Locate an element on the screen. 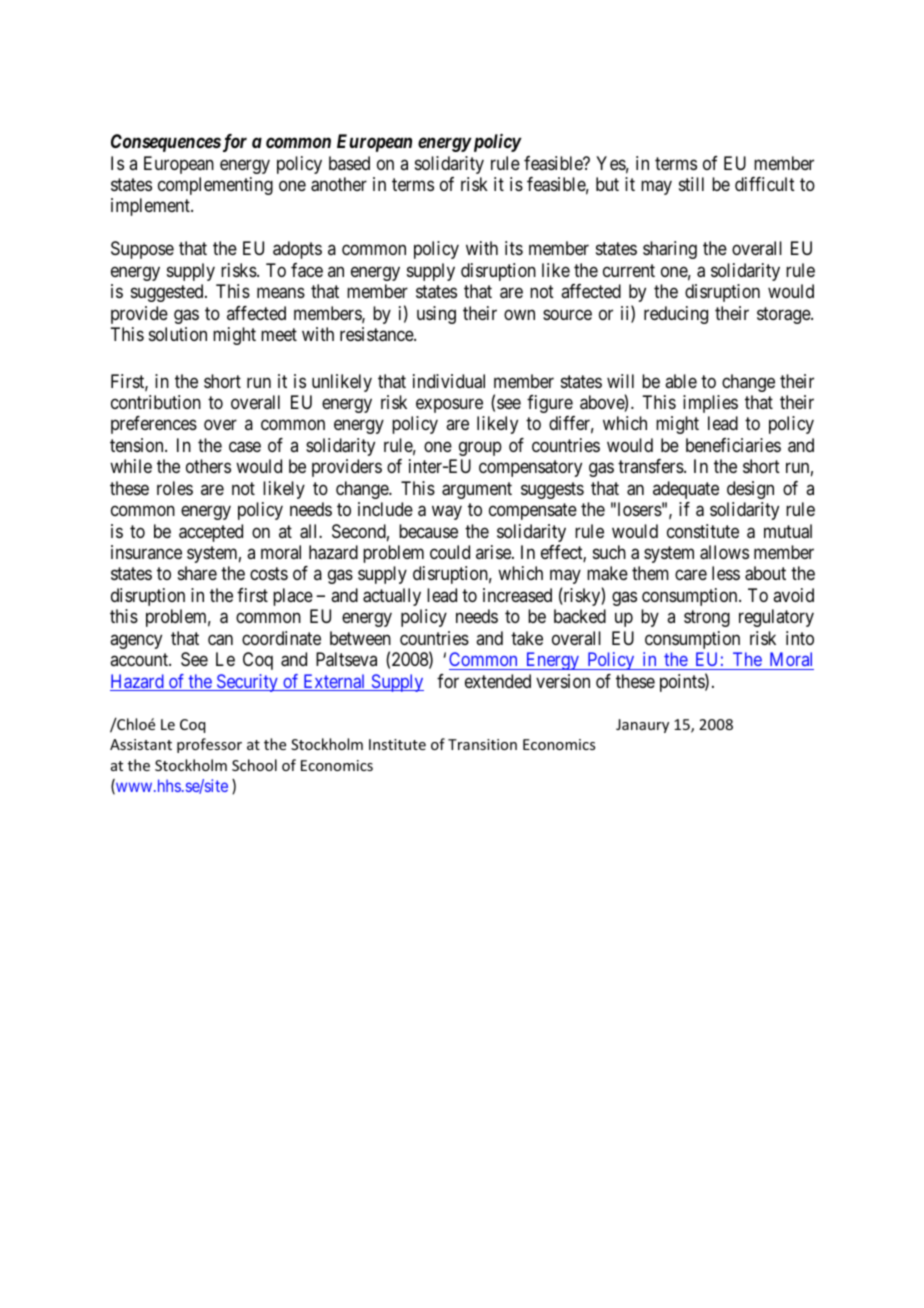 Image resolution: width=924 pixels, height=1308 pixels. others is located at coordinates (208, 466).
